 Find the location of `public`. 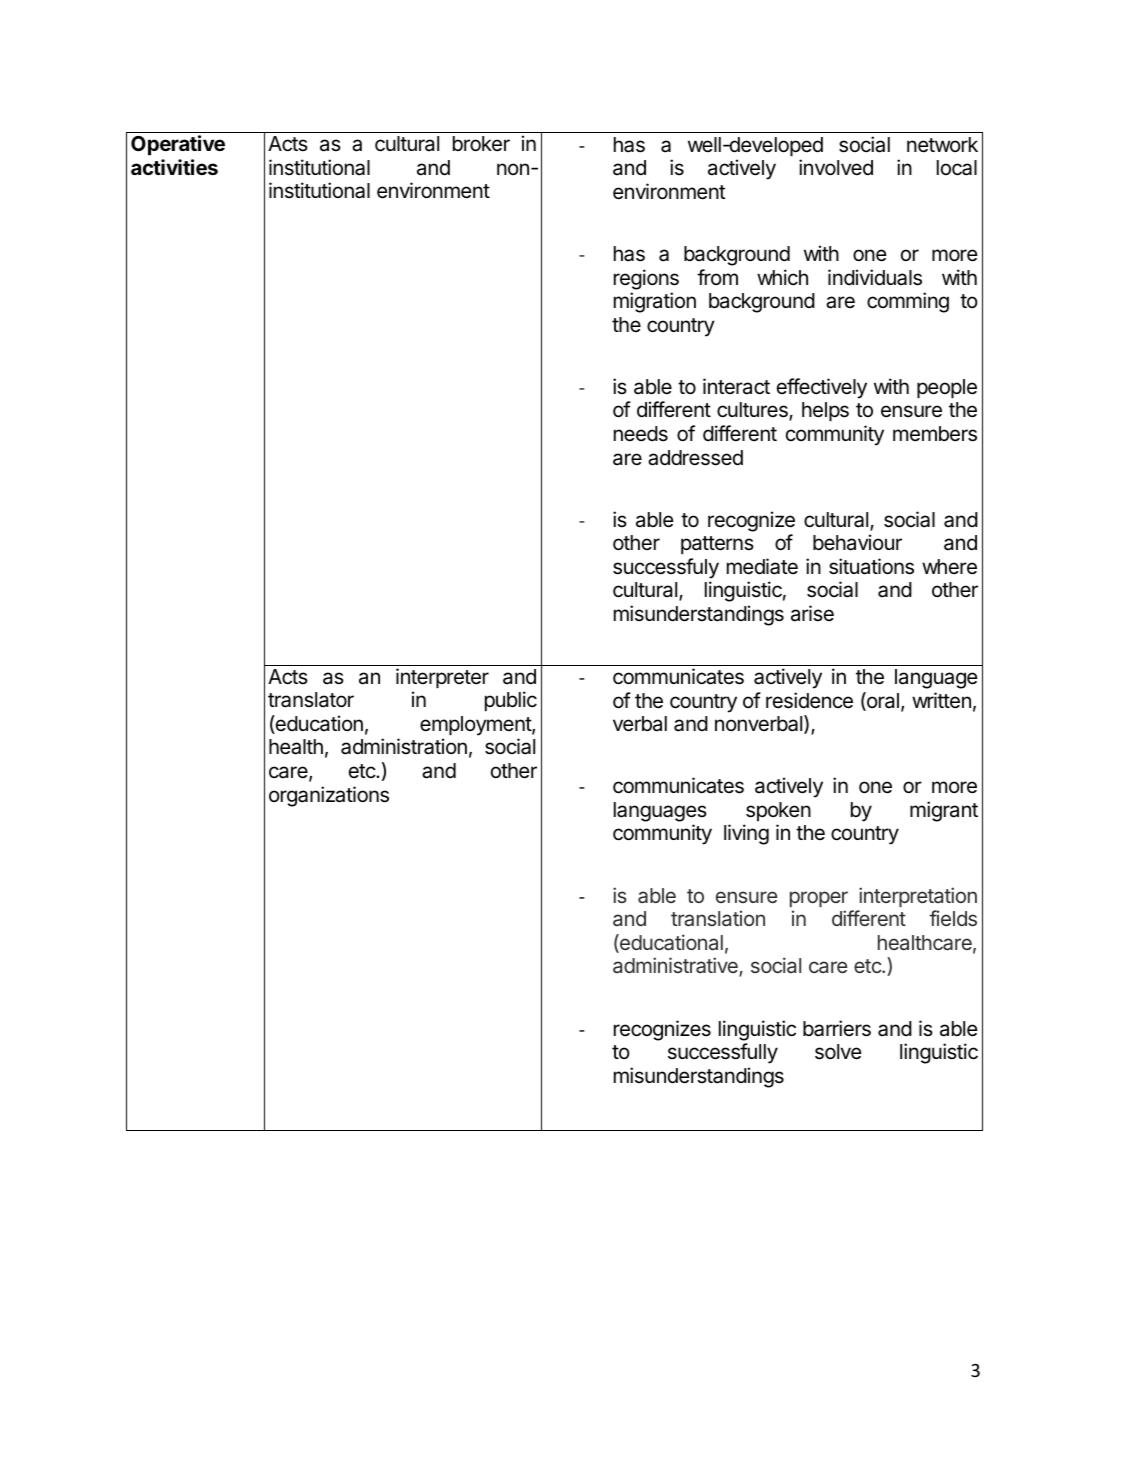

public is located at coordinates (511, 701).
